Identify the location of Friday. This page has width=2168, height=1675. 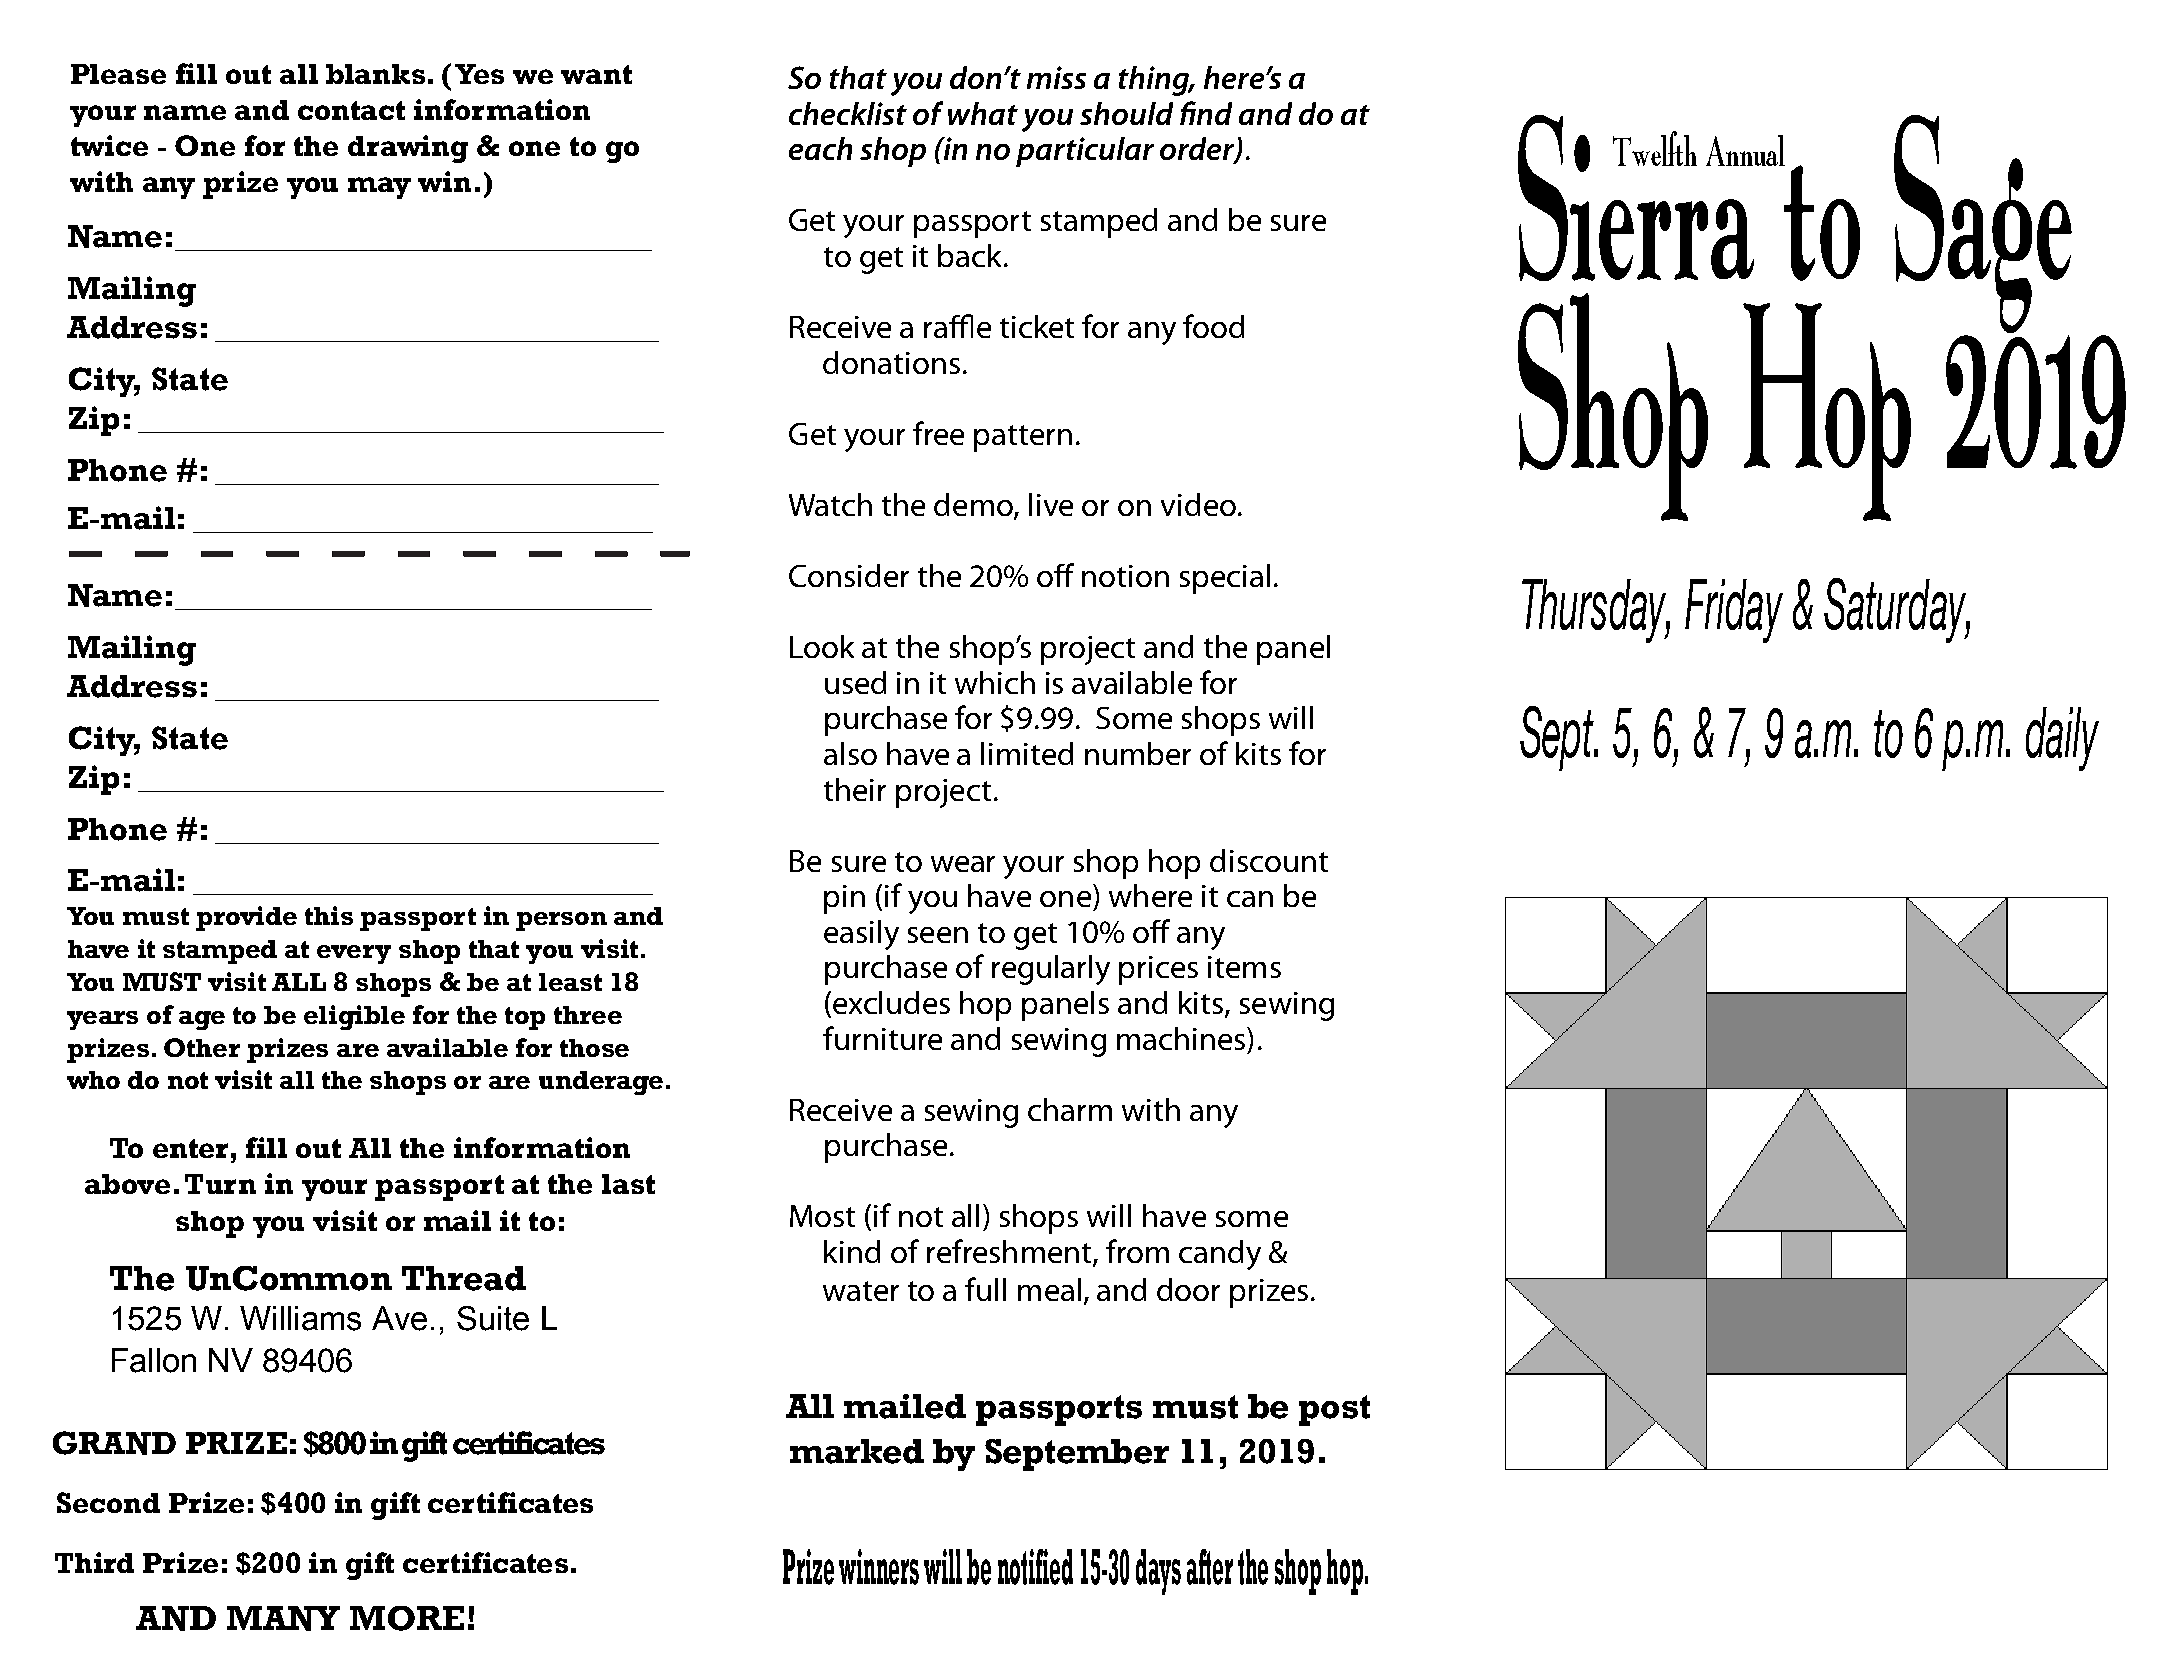
(1734, 611).
